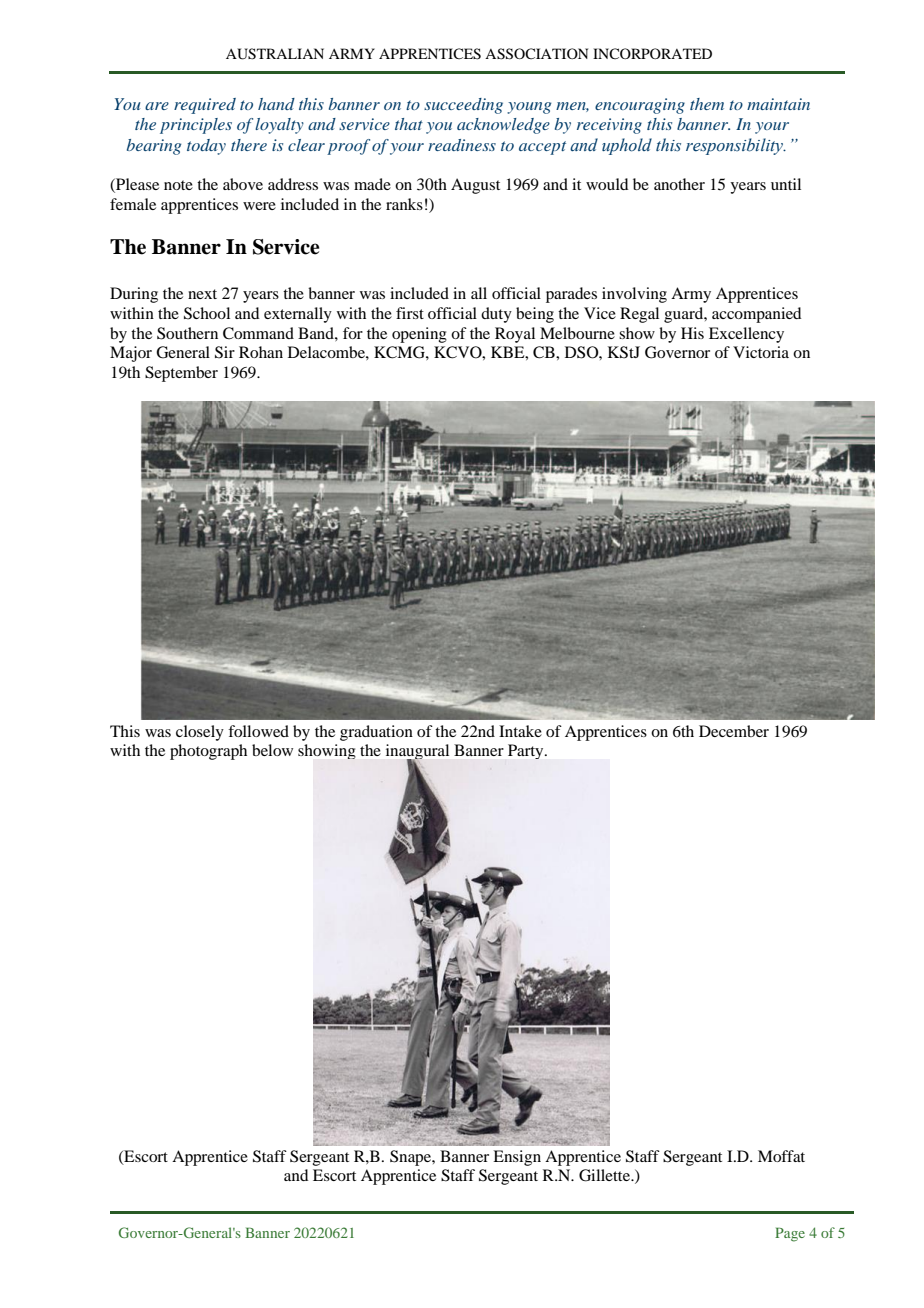 This screenshot has height=1308, width=924. What do you see at coordinates (205, 106) in the screenshot?
I see `required` at bounding box center [205, 106].
